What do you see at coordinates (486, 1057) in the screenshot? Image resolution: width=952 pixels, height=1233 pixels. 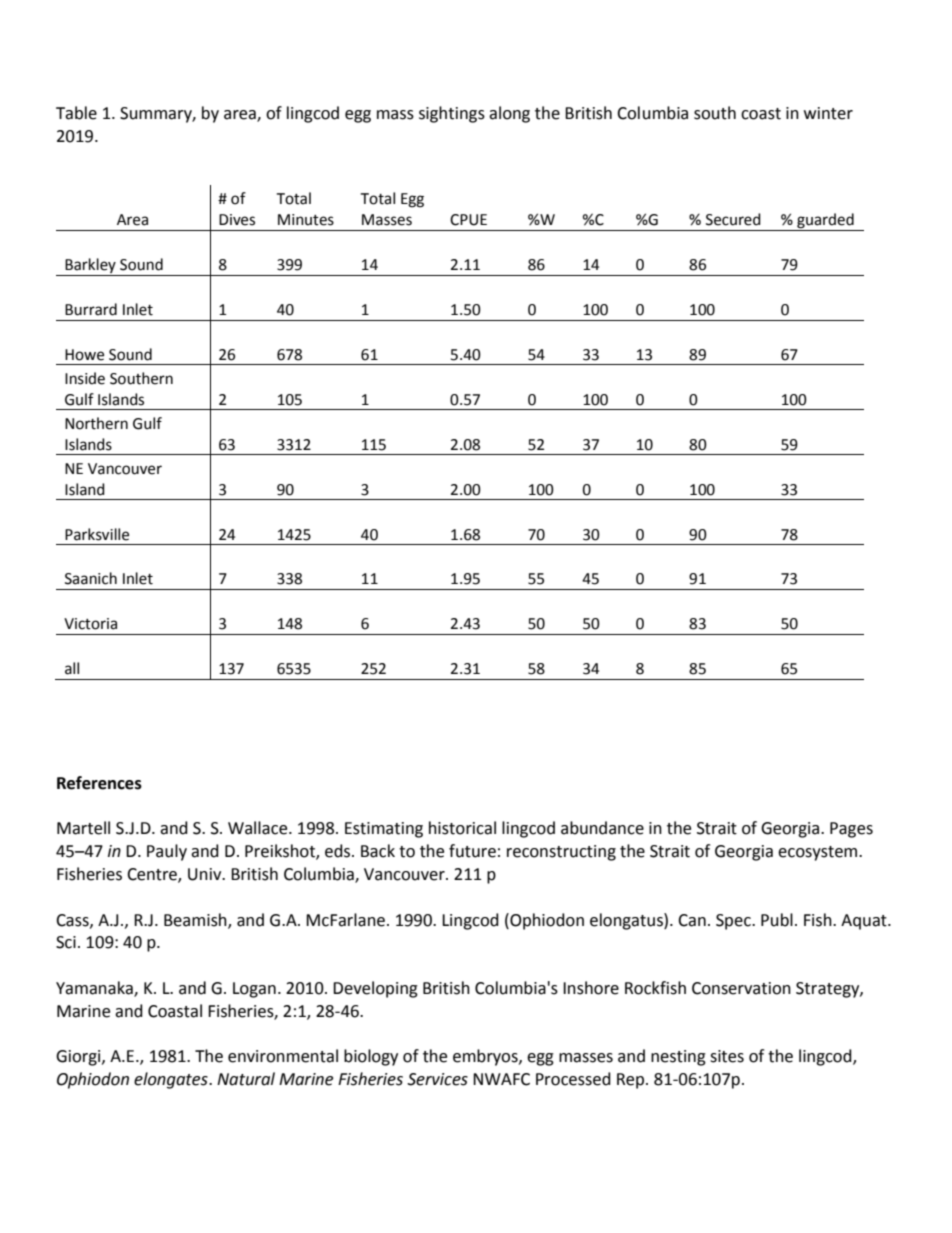 I see `embryos` at bounding box center [486, 1057].
